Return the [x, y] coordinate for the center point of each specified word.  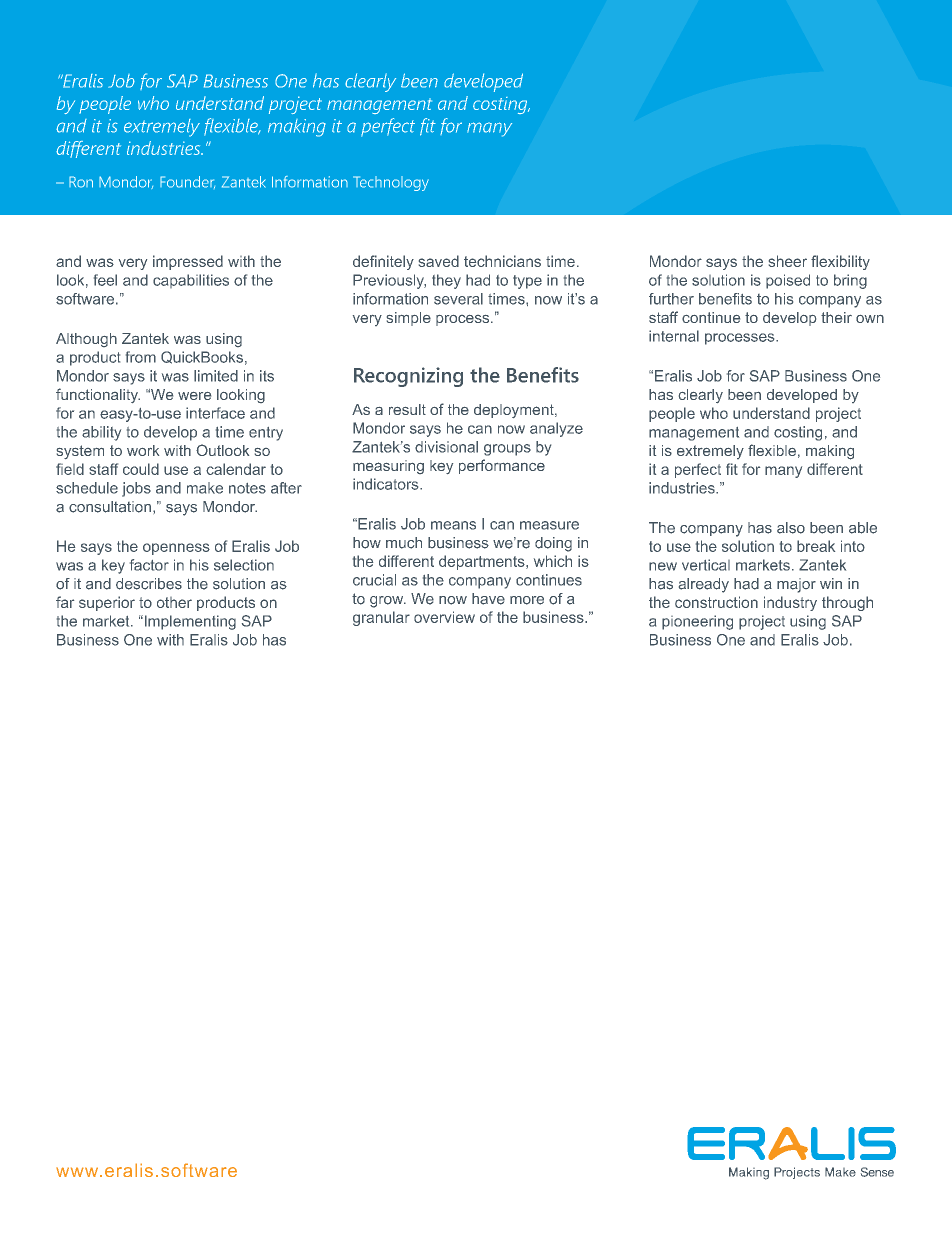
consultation [110, 507]
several [458, 299]
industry [790, 603]
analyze [556, 429]
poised [788, 281]
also [791, 528]
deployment [515, 411]
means [453, 525]
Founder [187, 182]
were [194, 396]
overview [444, 617]
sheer [788, 261]
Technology [391, 183]
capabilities [191, 281]
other [174, 602]
